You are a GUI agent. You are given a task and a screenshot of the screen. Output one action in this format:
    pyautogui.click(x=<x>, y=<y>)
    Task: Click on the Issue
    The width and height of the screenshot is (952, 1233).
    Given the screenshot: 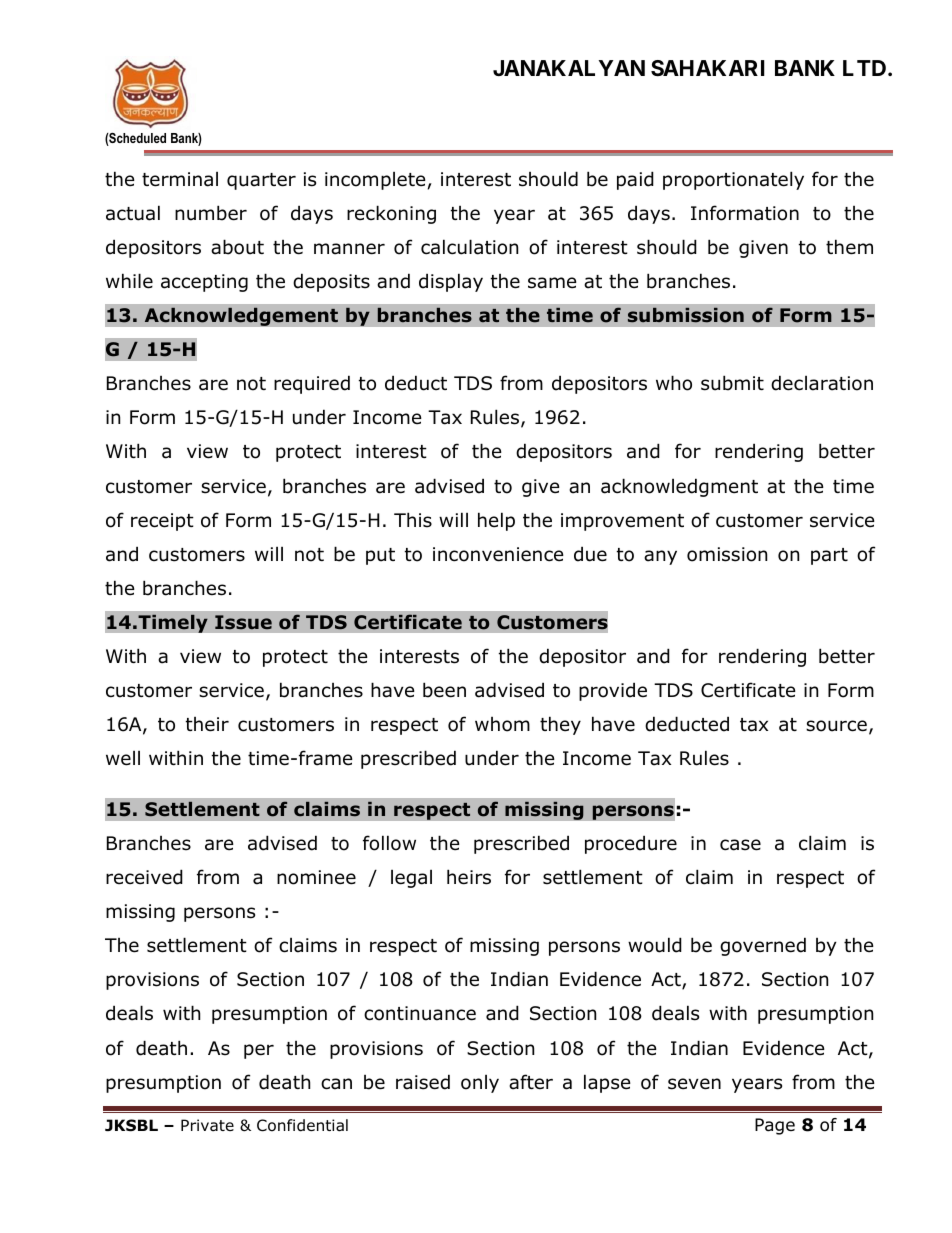 What is the action you would take?
    pyautogui.click(x=243, y=622)
